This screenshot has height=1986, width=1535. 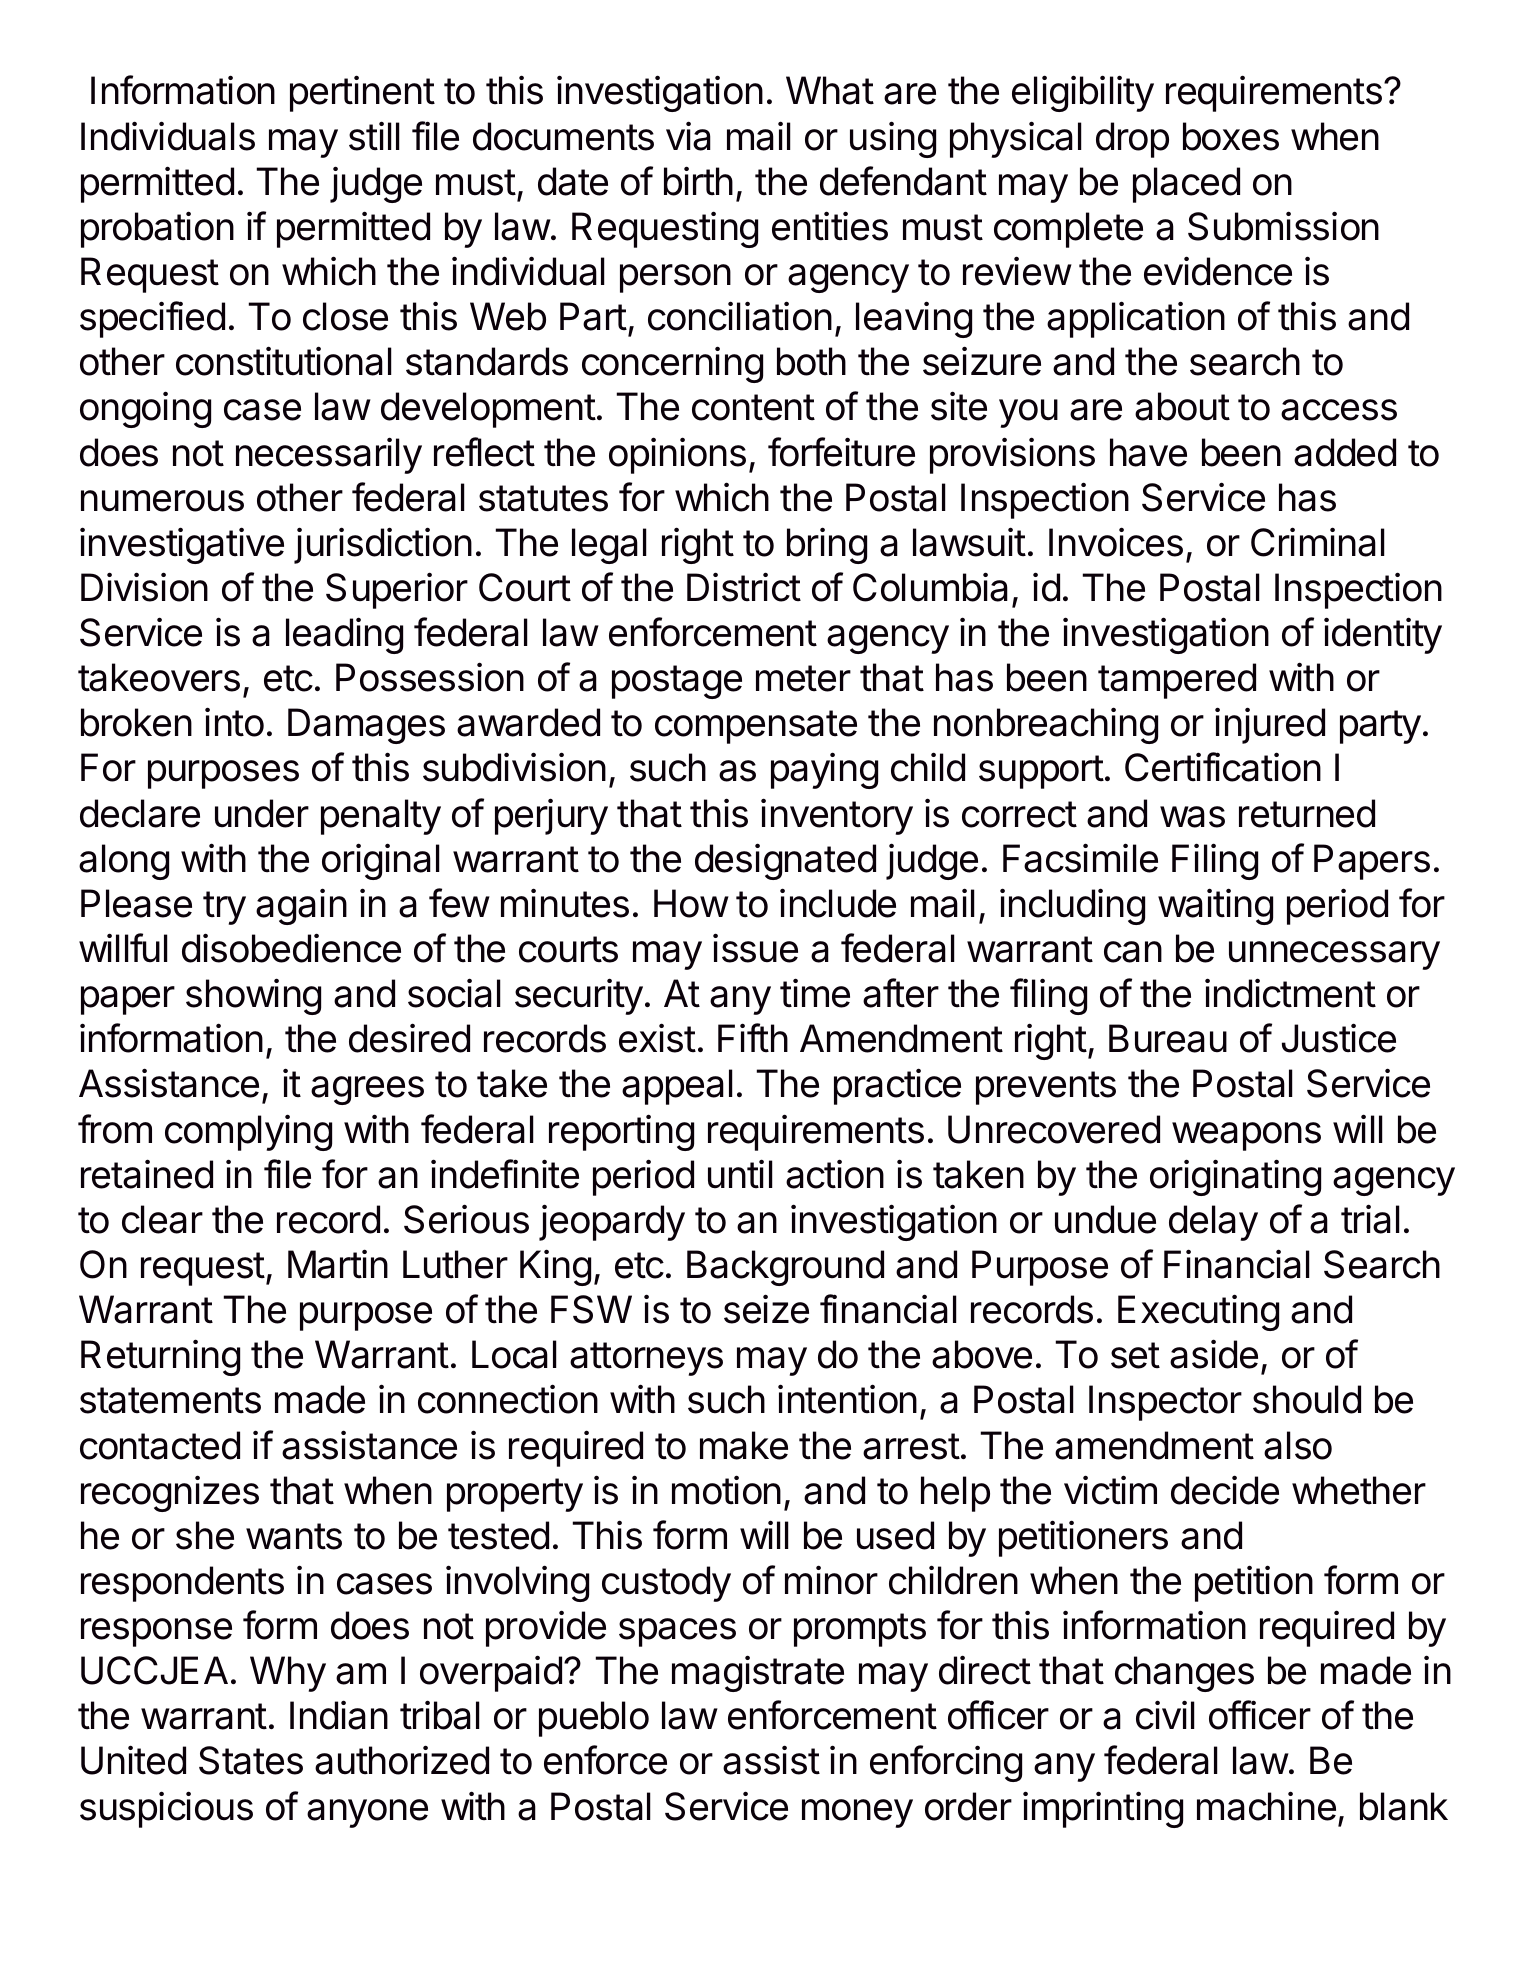 I want to click on disobedience, so click(x=291, y=948).
